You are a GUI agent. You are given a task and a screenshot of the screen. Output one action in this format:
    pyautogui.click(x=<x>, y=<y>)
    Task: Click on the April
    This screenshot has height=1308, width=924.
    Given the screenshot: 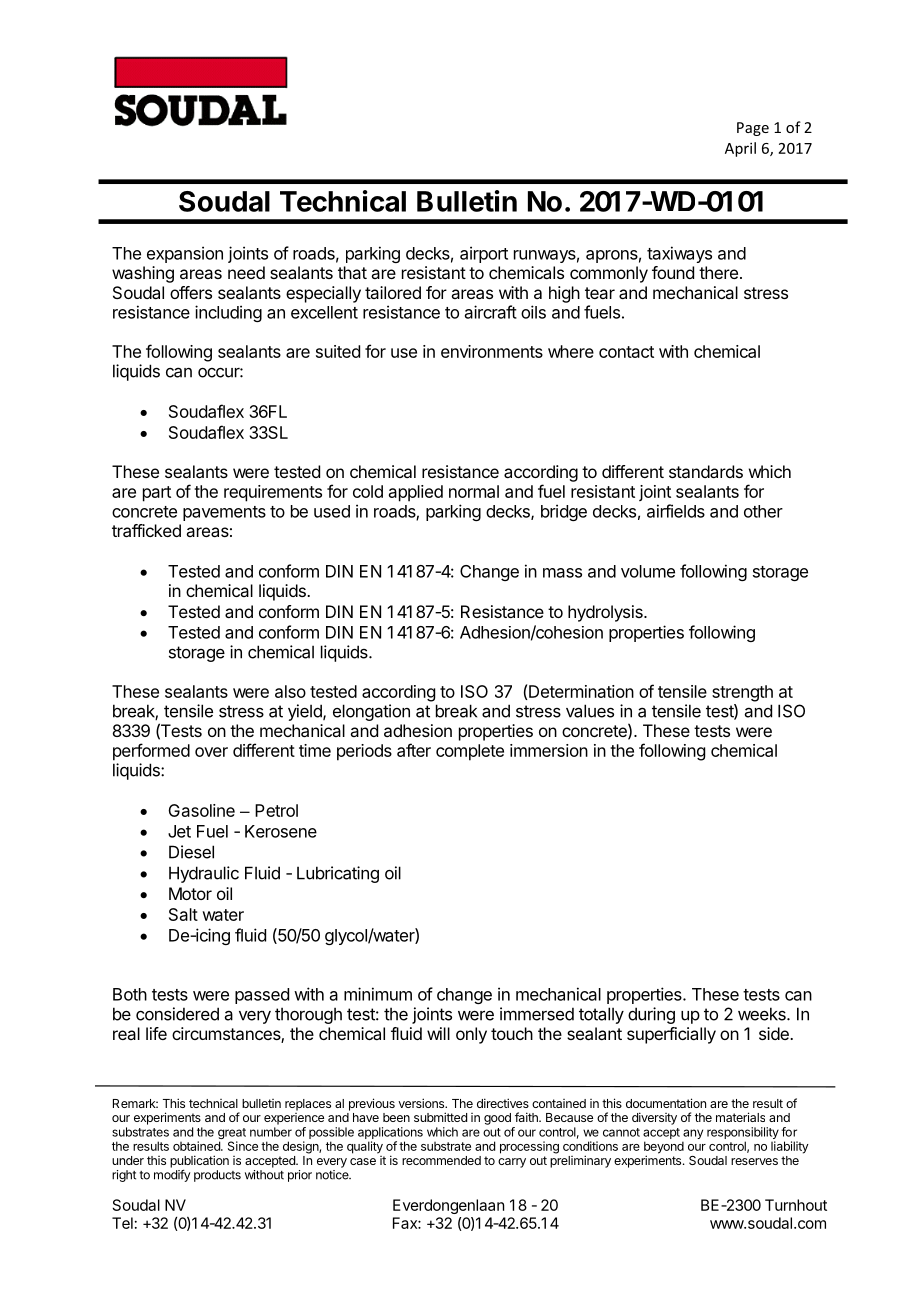 What is the action you would take?
    pyautogui.click(x=740, y=149)
